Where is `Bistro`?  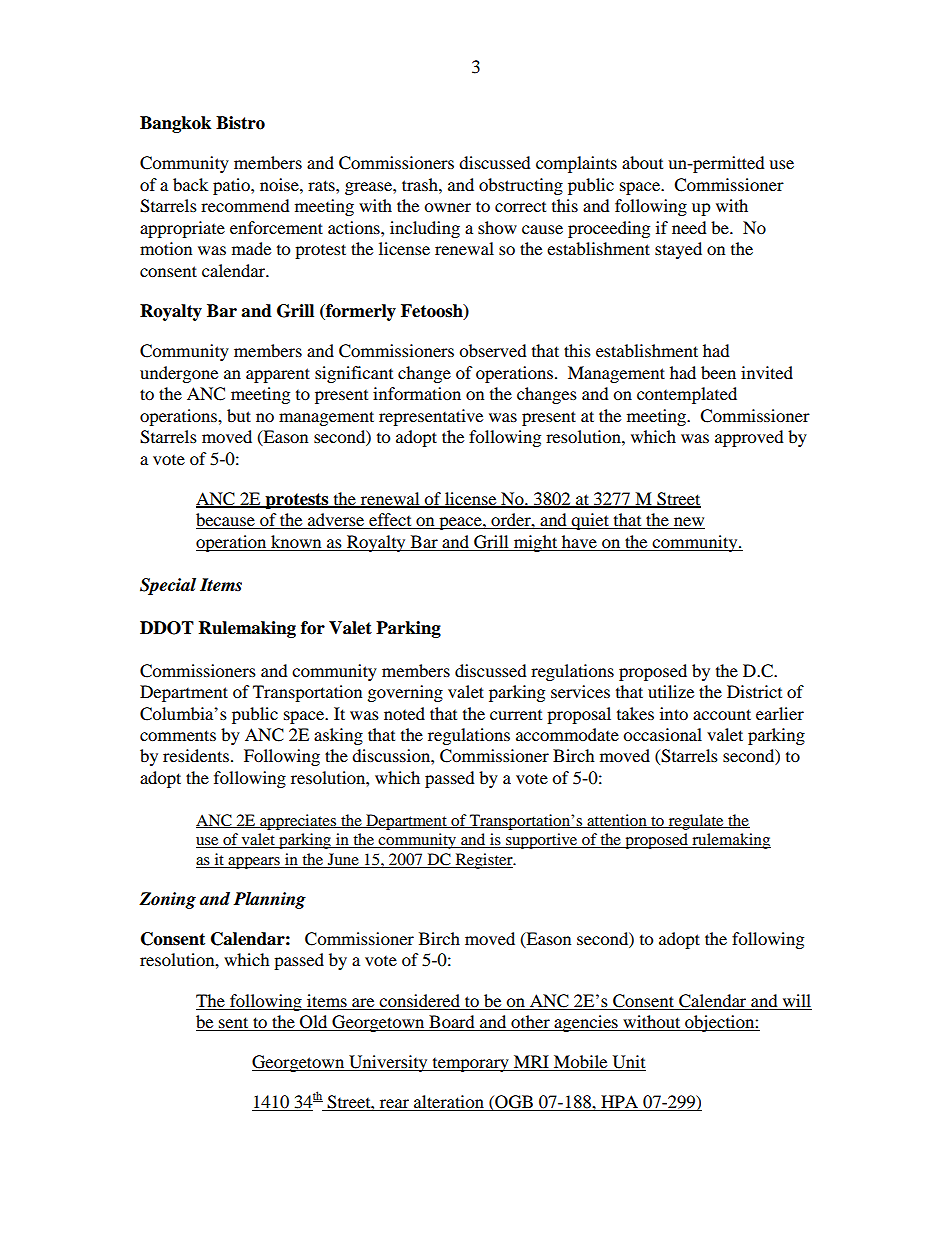 Bistro is located at coordinates (240, 123).
